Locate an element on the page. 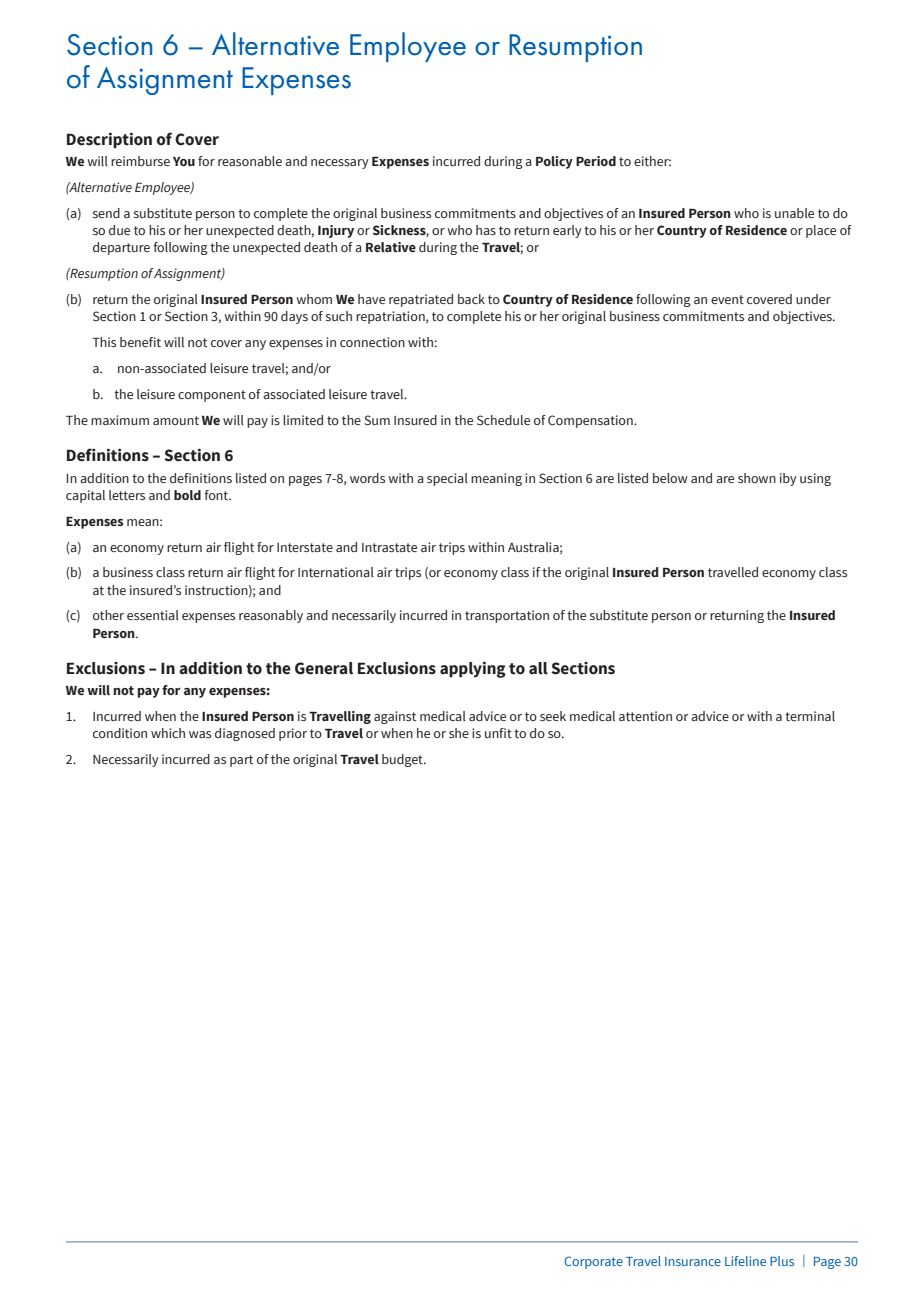 The height and width of the document is (1308, 924). You is located at coordinates (184, 161).
